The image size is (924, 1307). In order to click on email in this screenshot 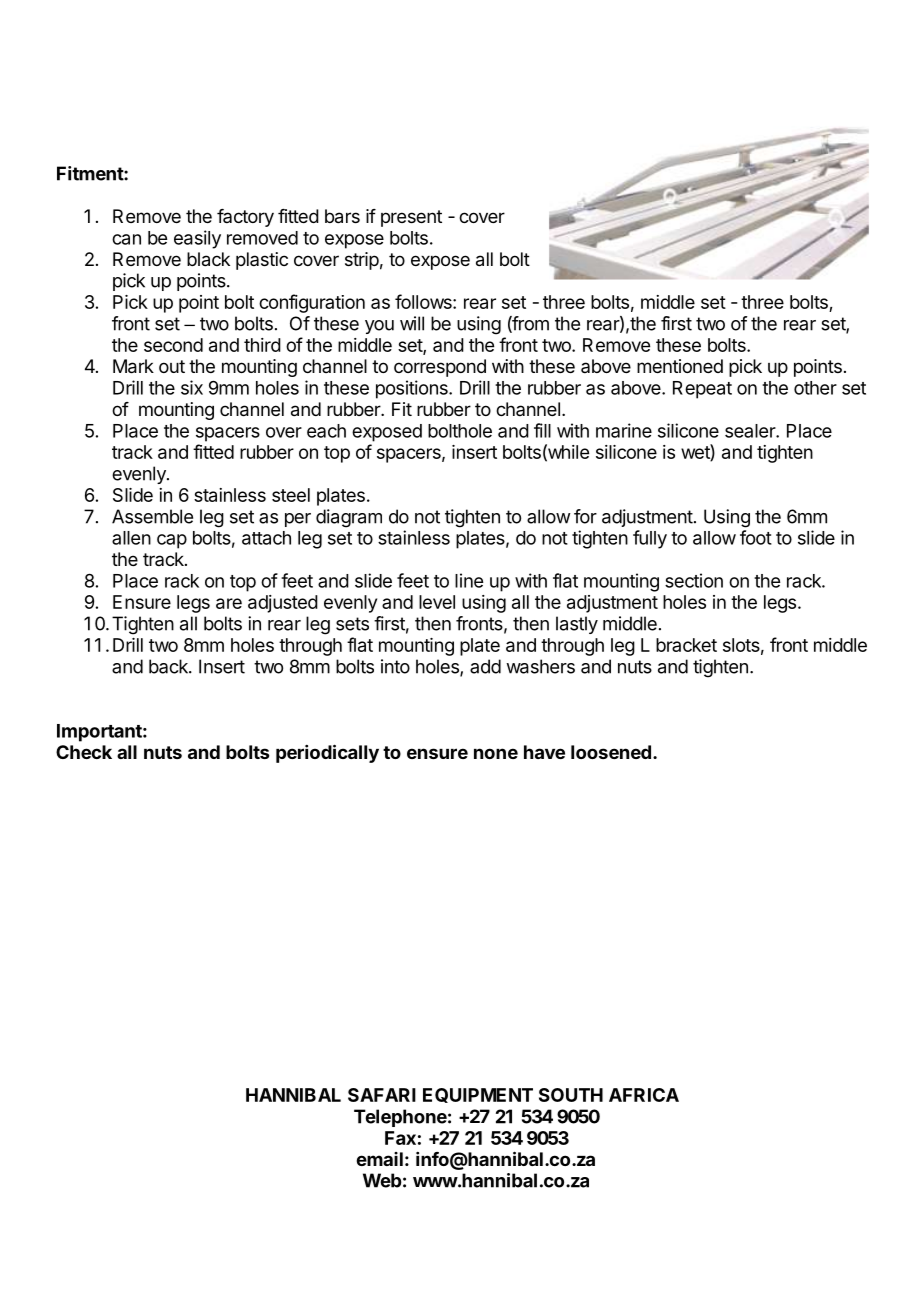, I will do `click(379, 1159)`.
